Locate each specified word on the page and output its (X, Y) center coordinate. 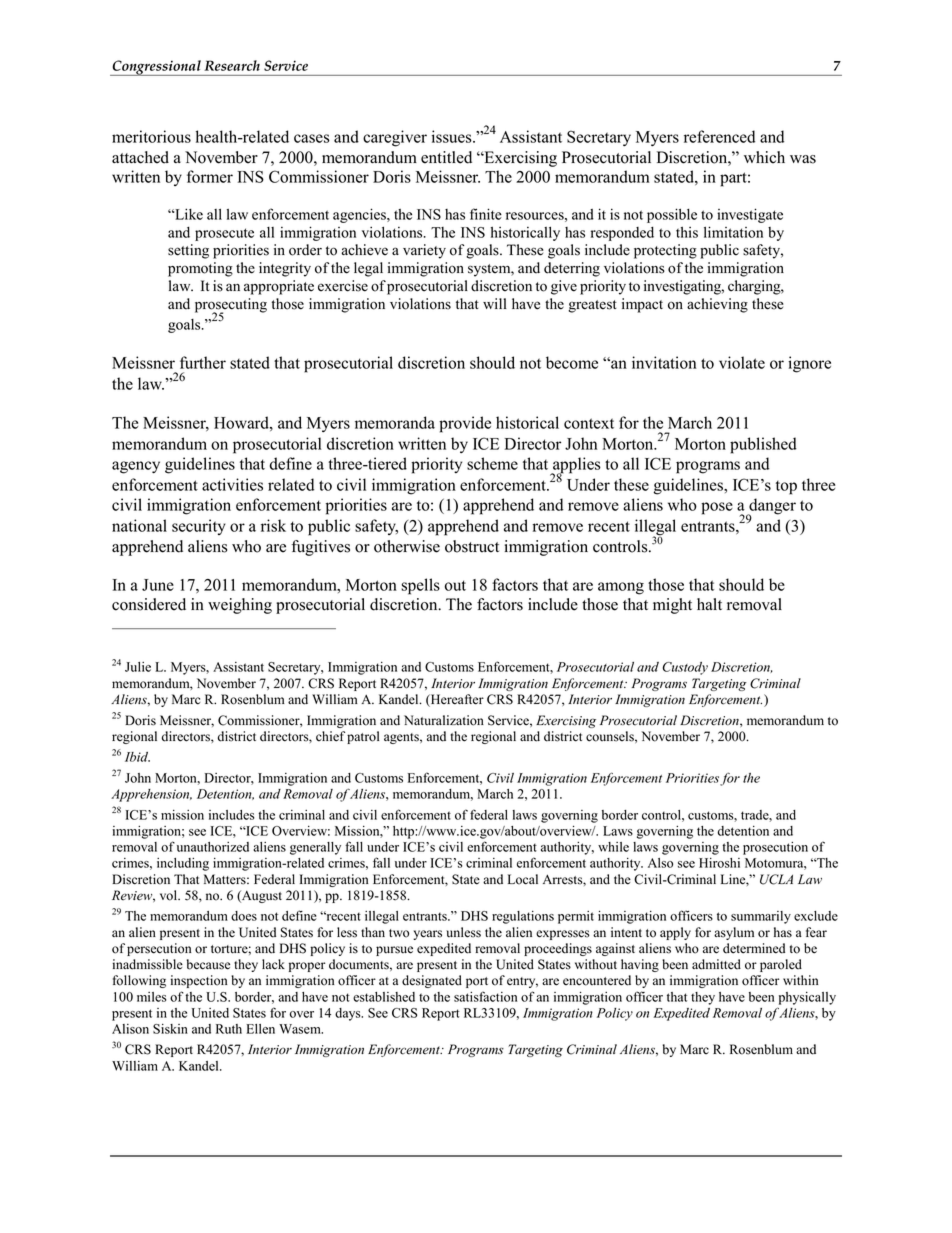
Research (232, 65)
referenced (719, 136)
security (199, 527)
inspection (198, 981)
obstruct (472, 546)
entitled (446, 157)
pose (717, 508)
